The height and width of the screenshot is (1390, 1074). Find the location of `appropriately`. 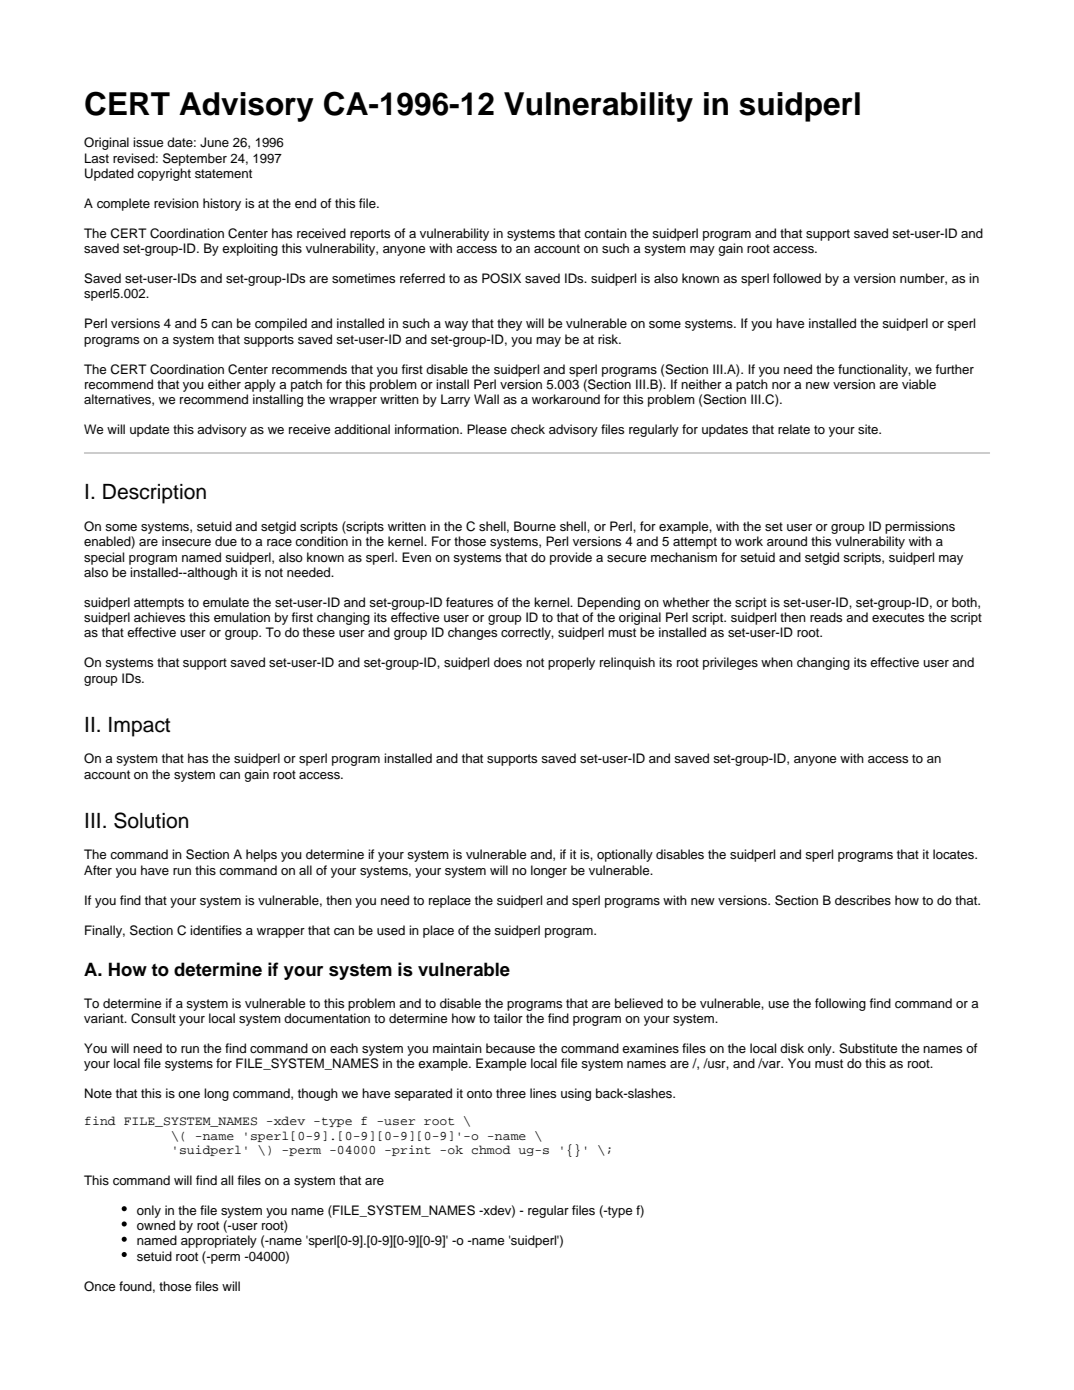

appropriately is located at coordinates (219, 1241).
